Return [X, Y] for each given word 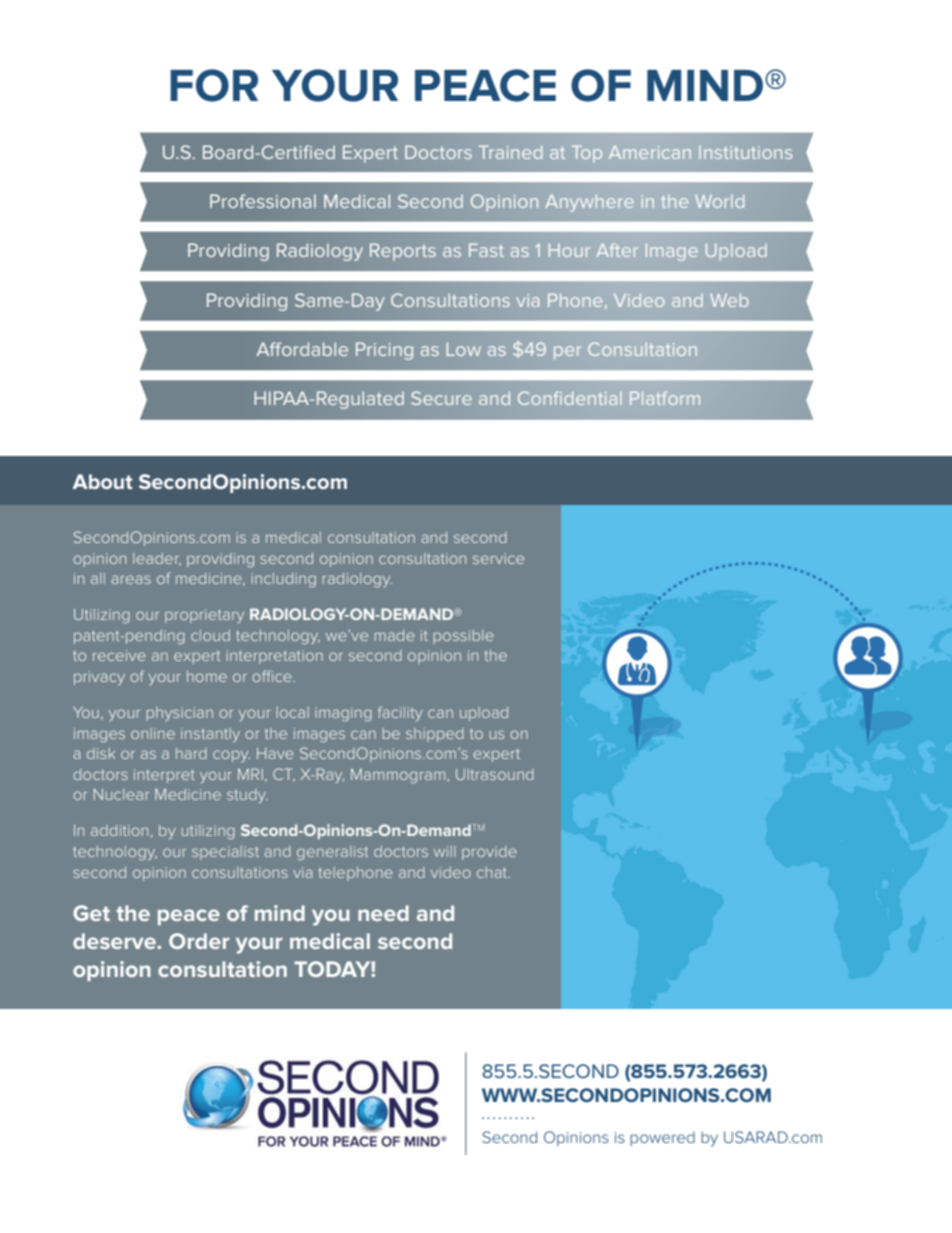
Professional [263, 201]
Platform [665, 398]
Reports [403, 252]
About [102, 481]
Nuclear [121, 794]
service [498, 558]
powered [662, 1139]
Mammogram [399, 776]
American [650, 152]
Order [199, 941]
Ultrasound [495, 774]
